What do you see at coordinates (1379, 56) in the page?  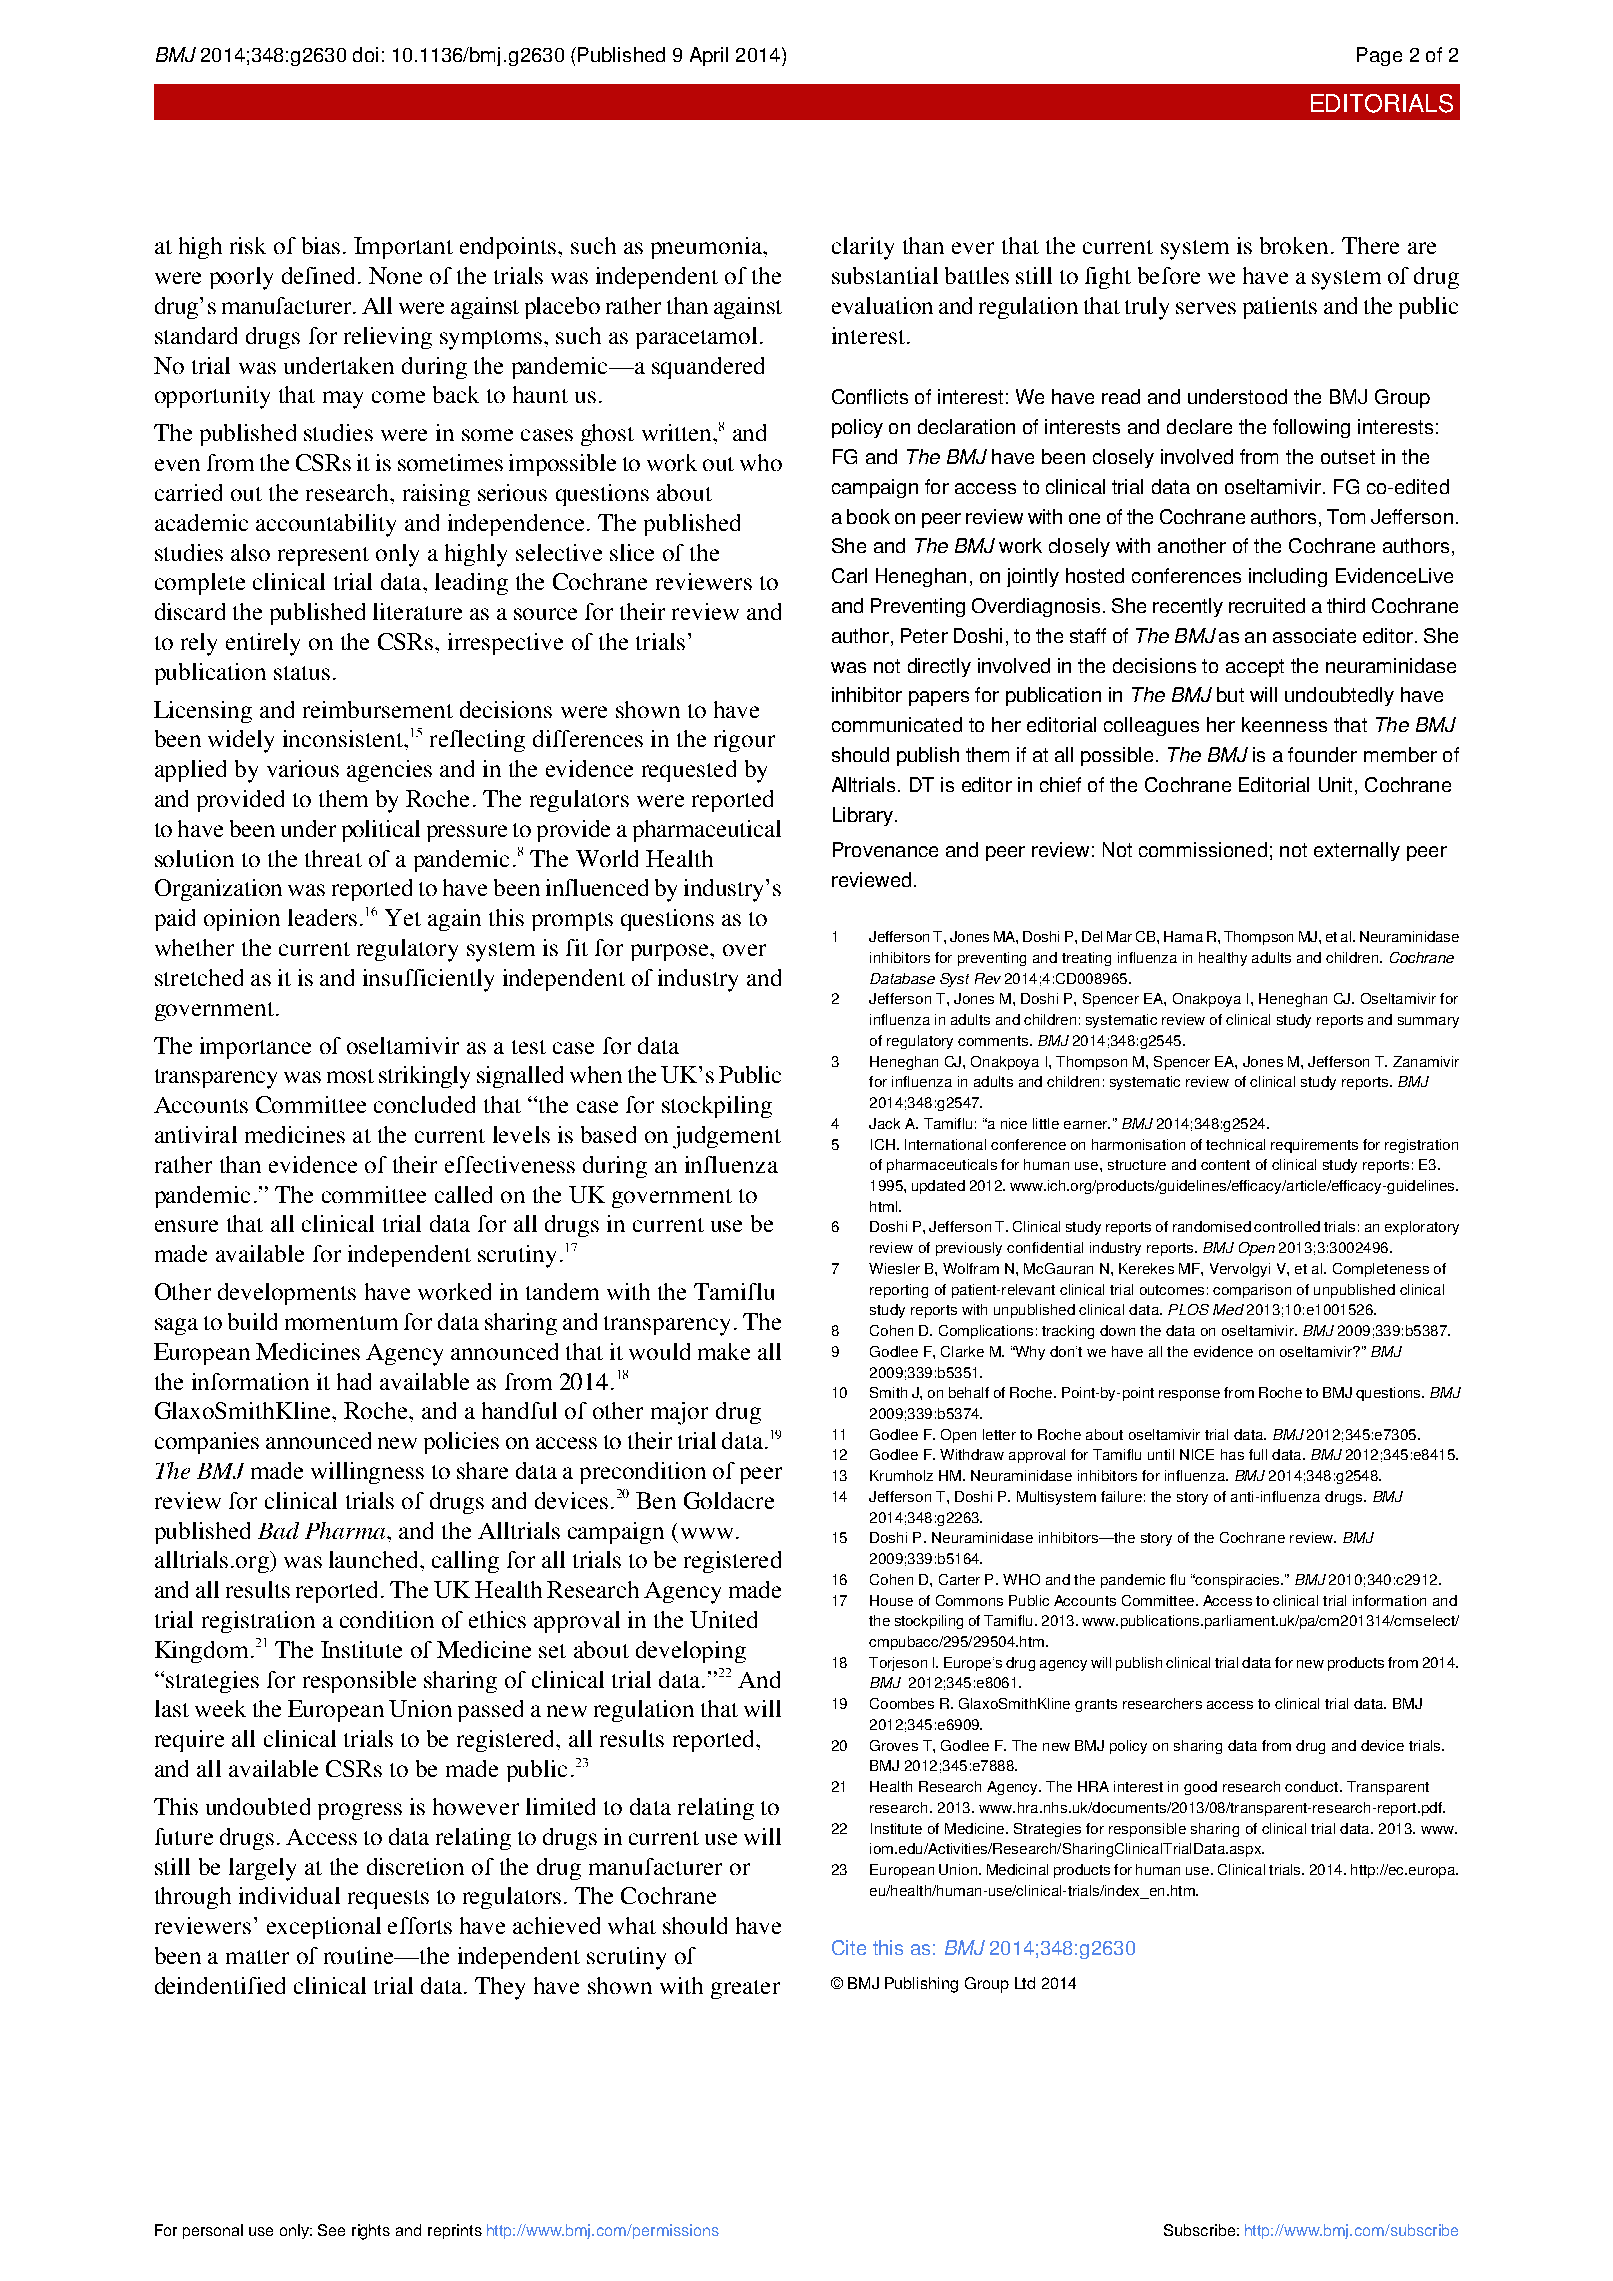 I see `Page` at bounding box center [1379, 56].
